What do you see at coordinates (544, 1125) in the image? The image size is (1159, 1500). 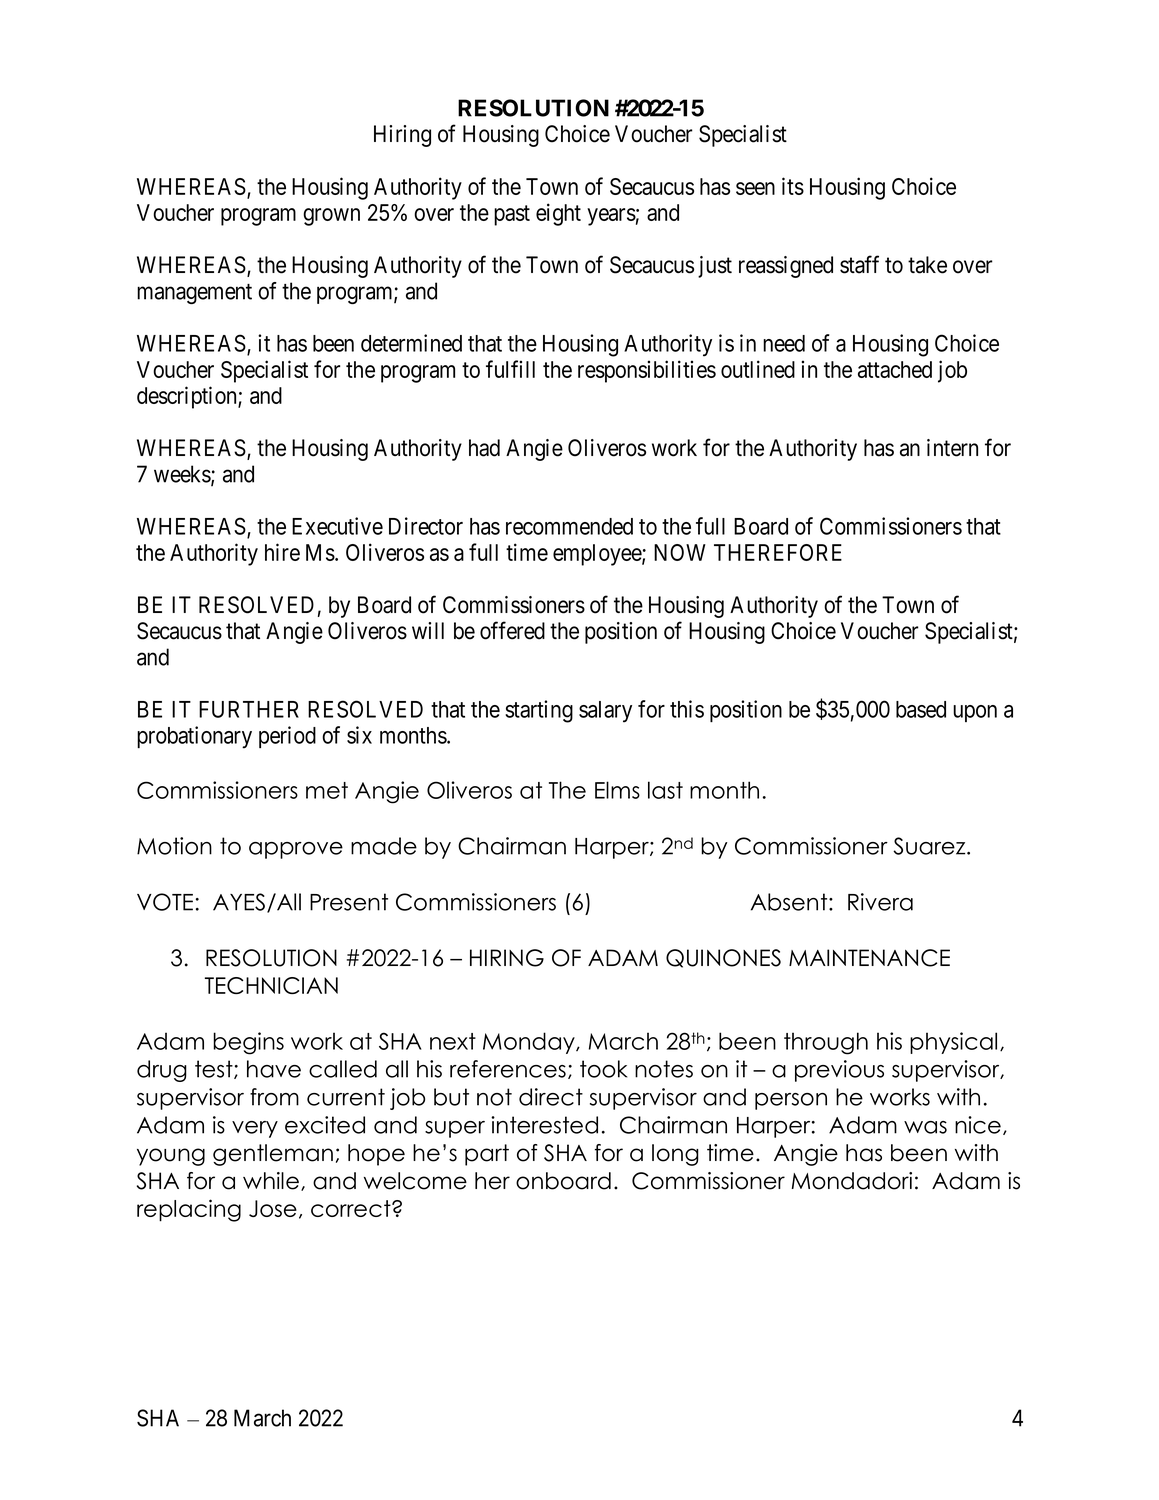 I see `interested` at bounding box center [544, 1125].
